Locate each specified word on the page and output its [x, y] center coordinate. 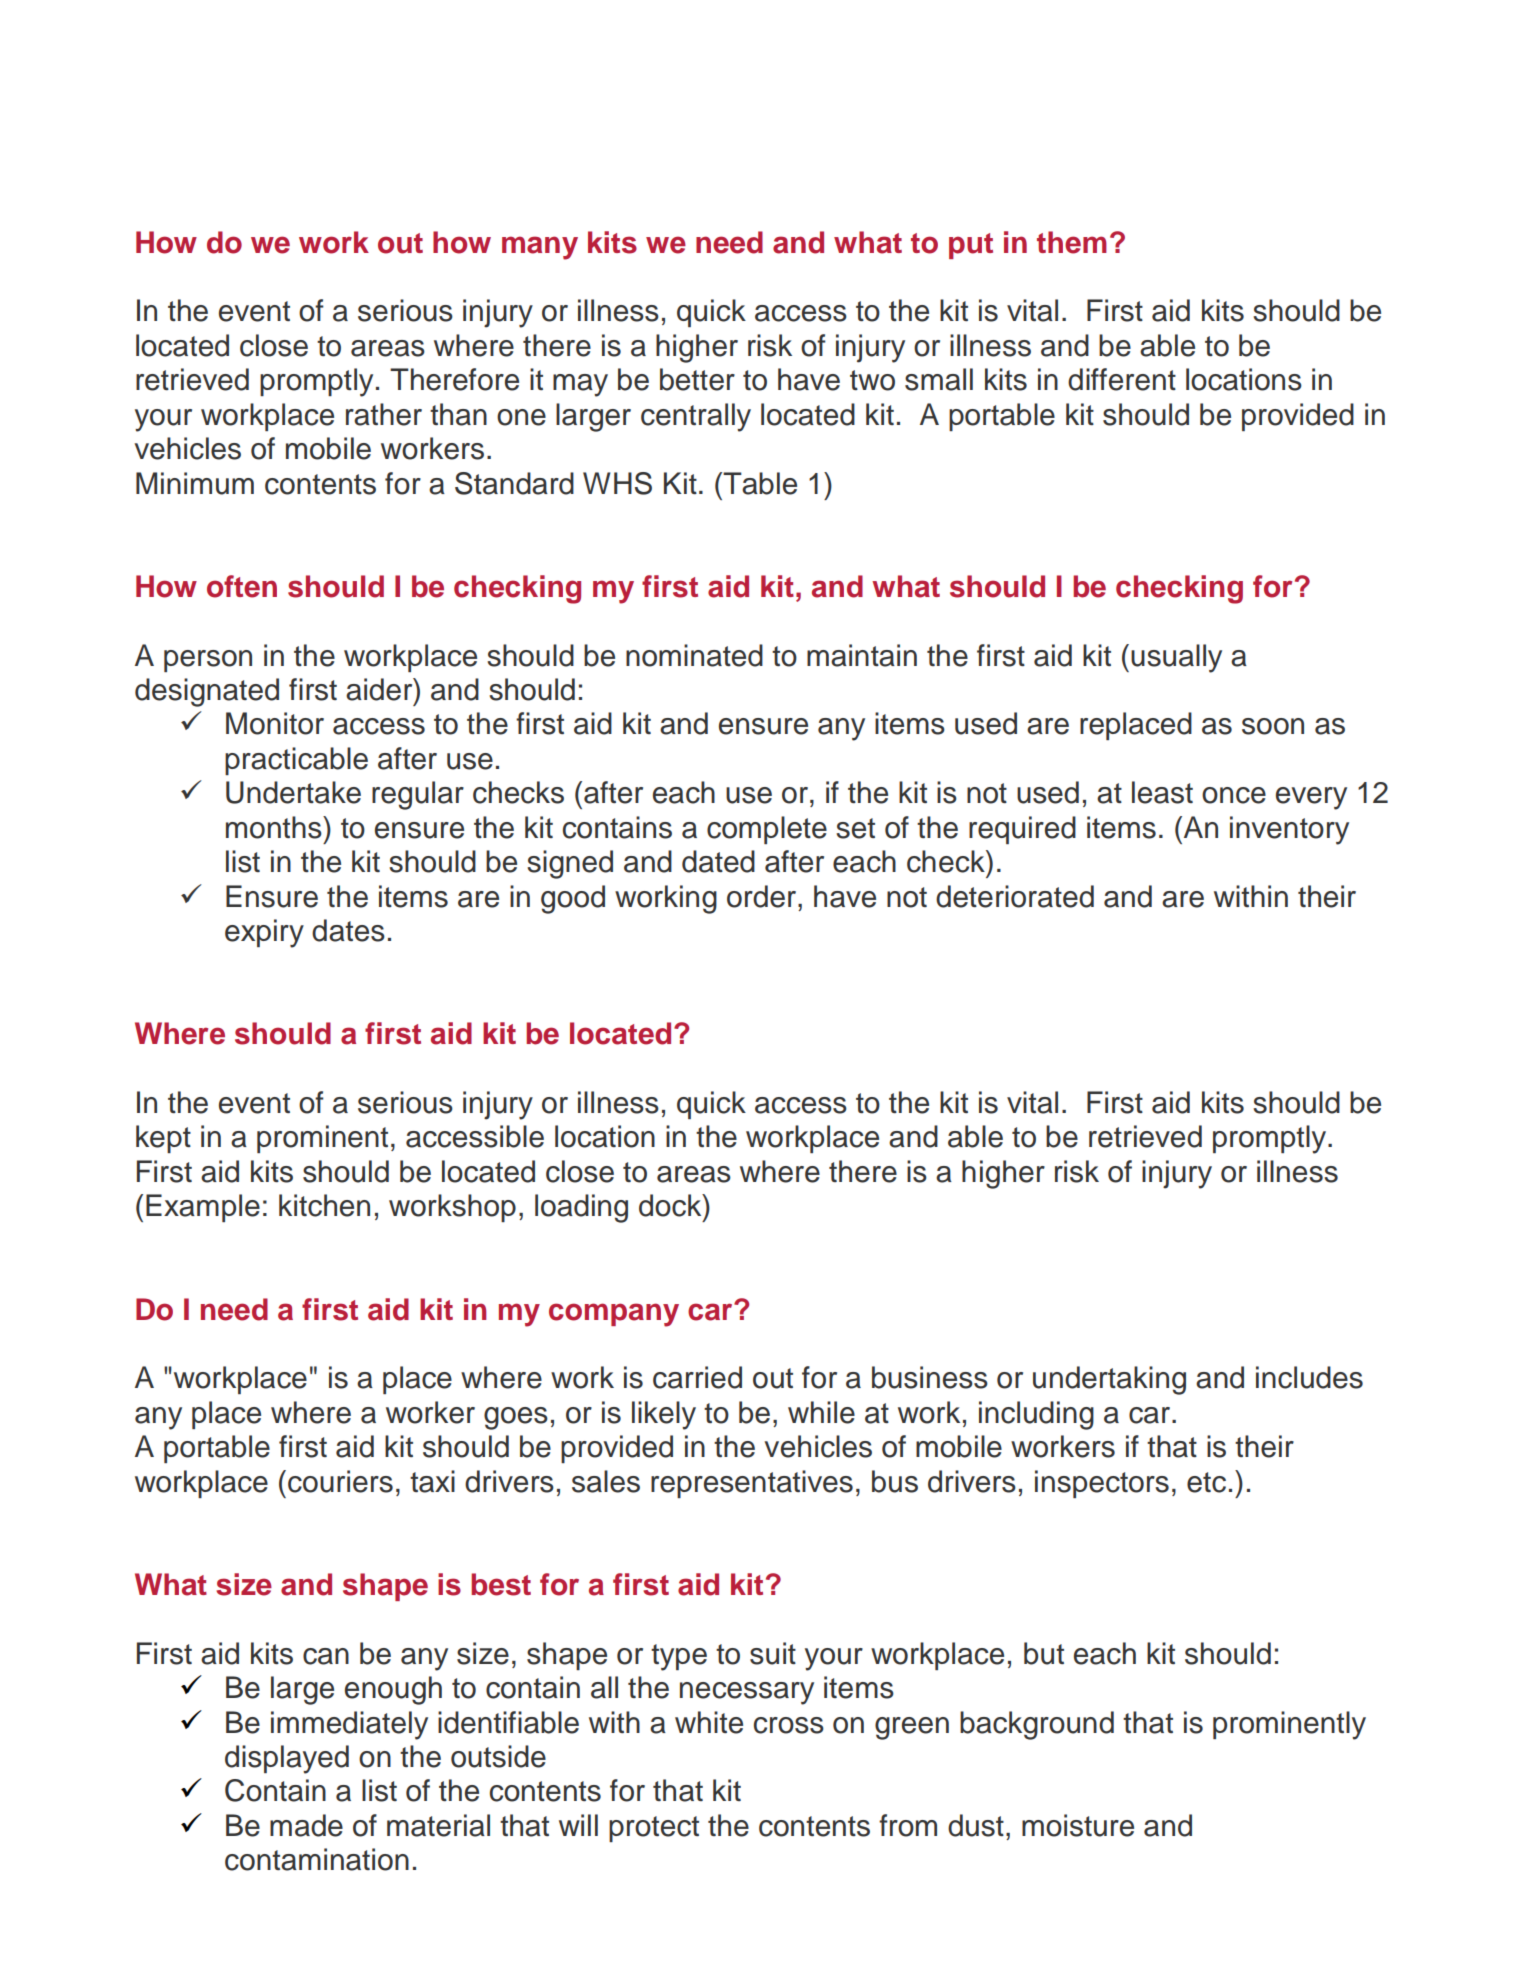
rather [384, 414]
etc [1206, 1482]
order [763, 896]
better [697, 379]
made [306, 1825]
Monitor [275, 723]
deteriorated [1015, 896]
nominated [694, 655]
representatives [752, 1484]
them [1072, 242]
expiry [264, 933]
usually [1176, 658]
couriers [340, 1481]
